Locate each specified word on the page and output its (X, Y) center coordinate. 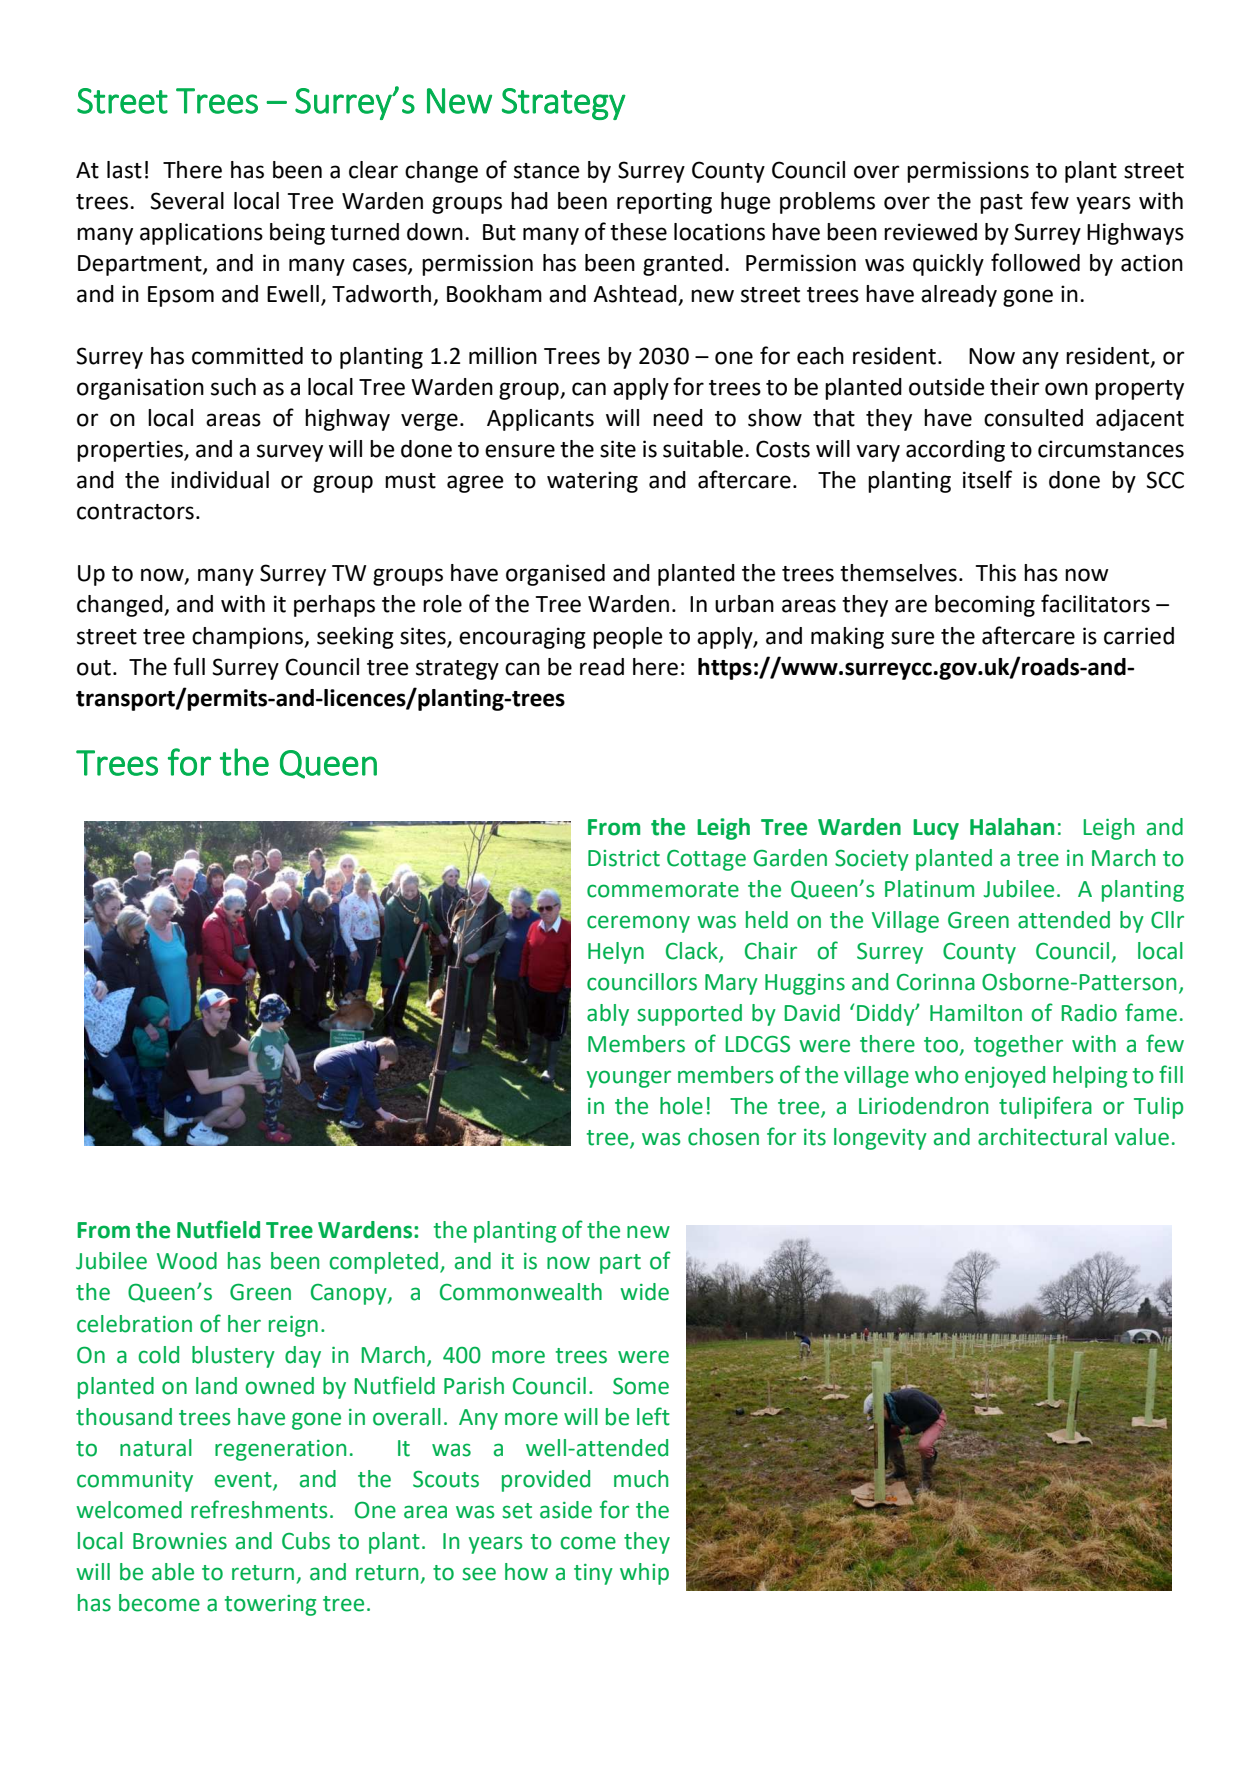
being (297, 234)
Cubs (306, 1541)
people (628, 638)
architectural (1042, 1137)
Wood (187, 1261)
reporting (664, 203)
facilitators (1095, 603)
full (189, 666)
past (1001, 204)
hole (681, 1106)
